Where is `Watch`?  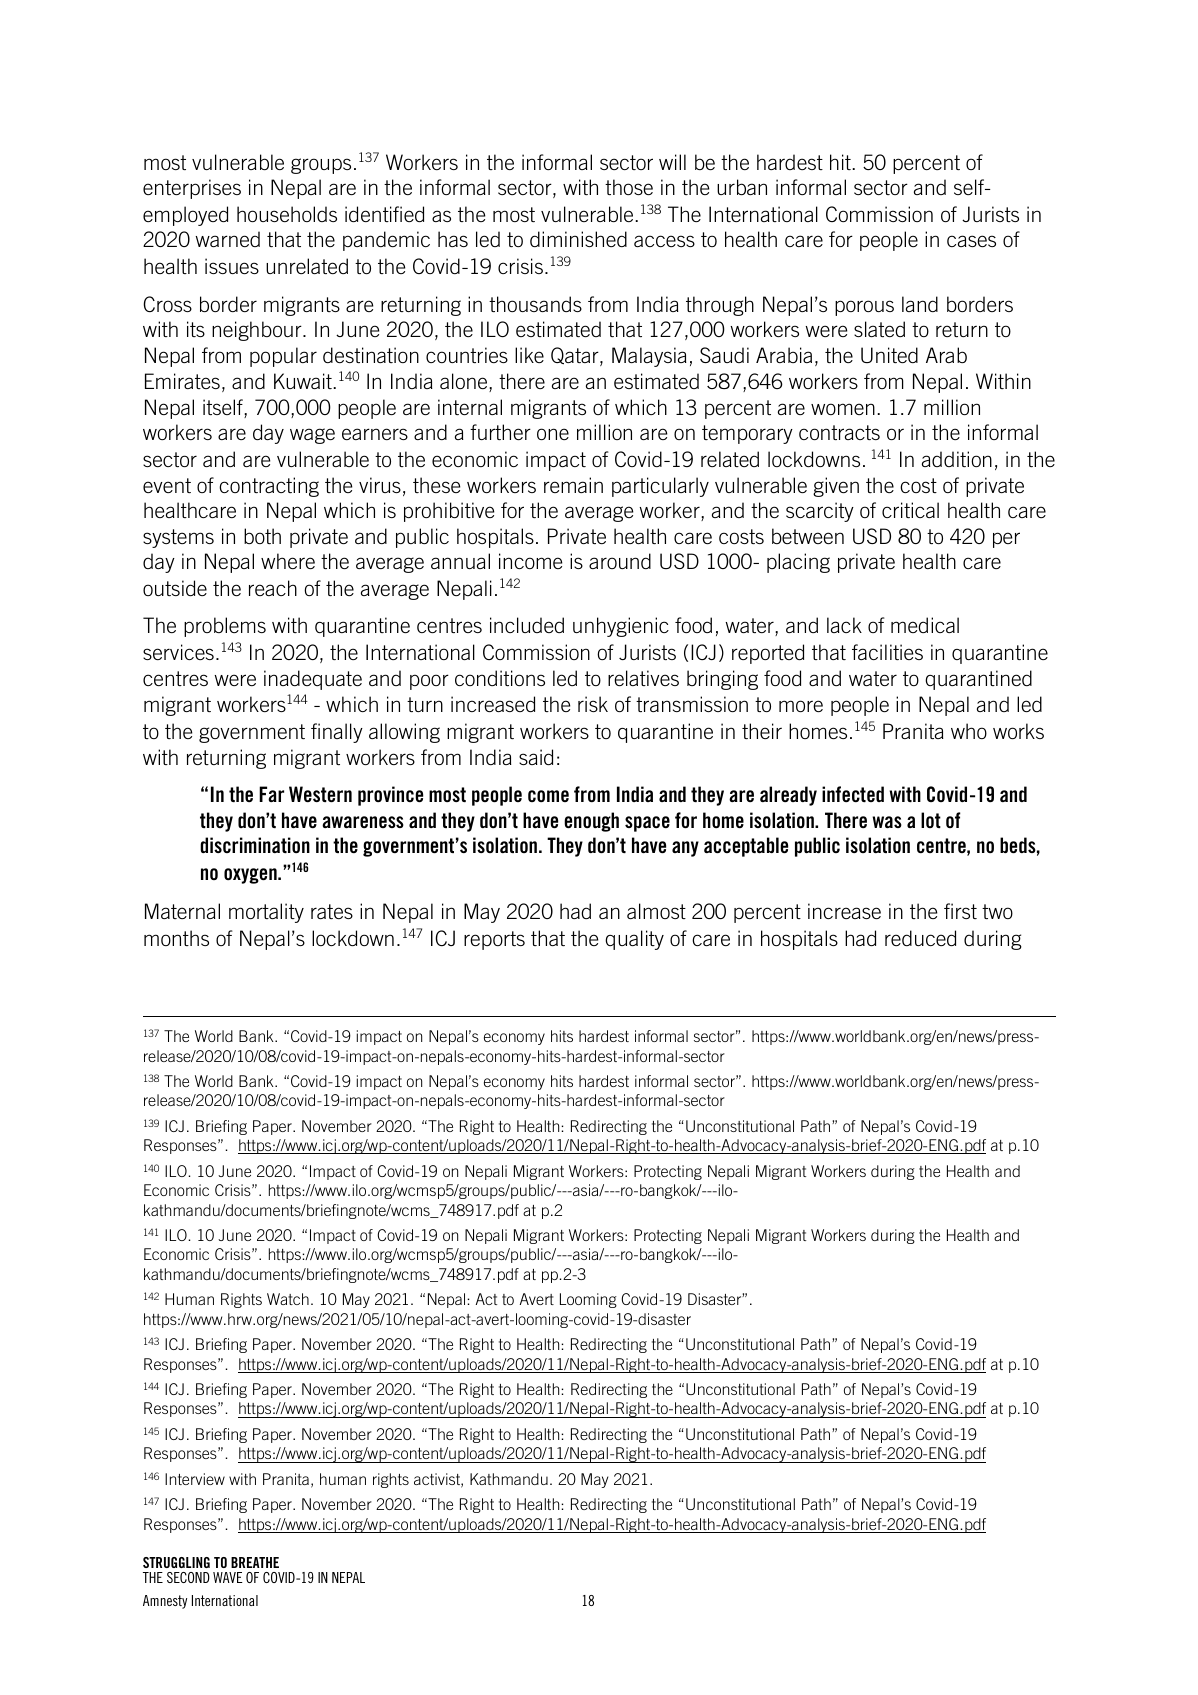
Watch is located at coordinates (288, 1299).
